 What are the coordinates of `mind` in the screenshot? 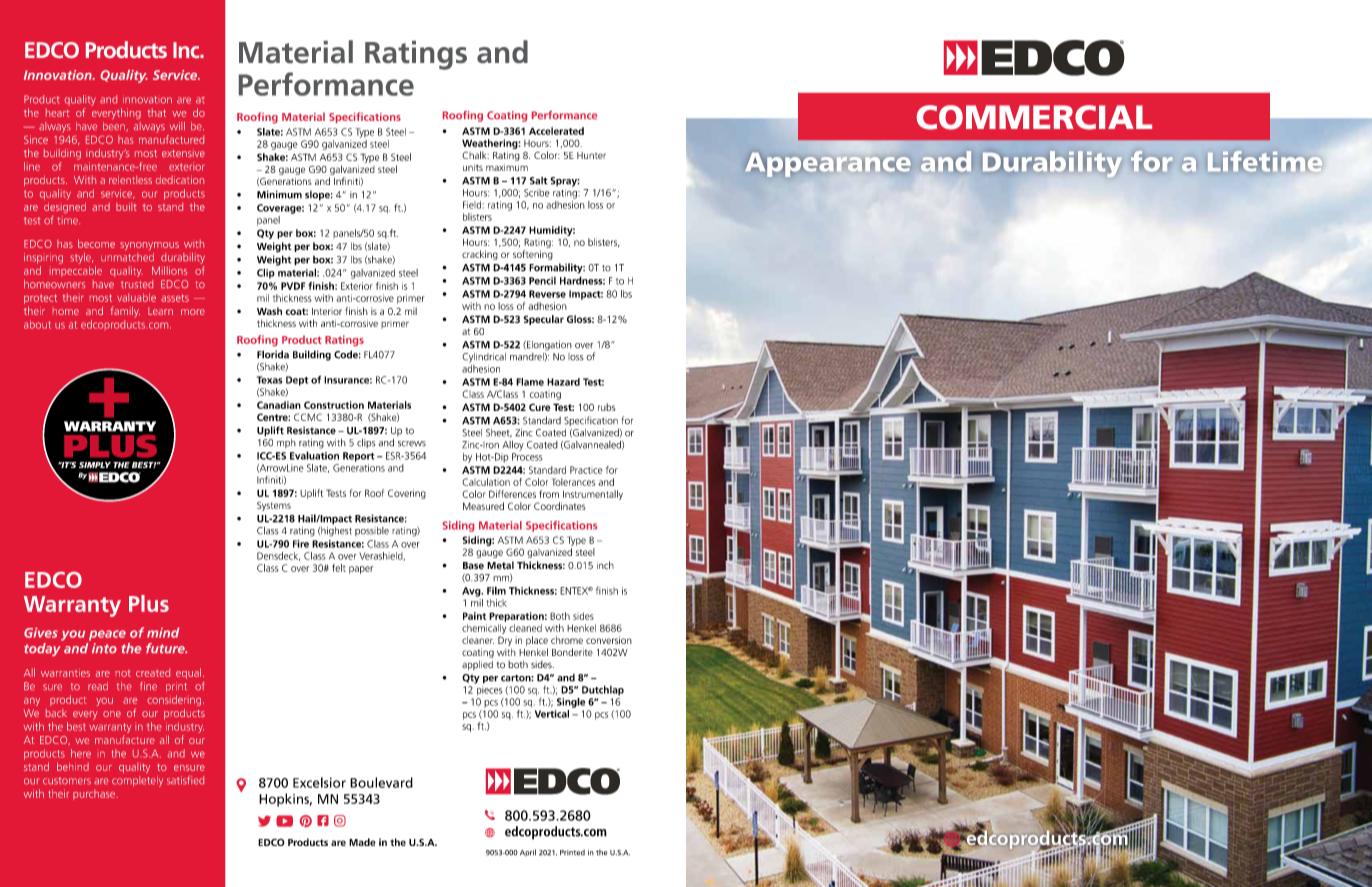 It's located at (163, 632).
